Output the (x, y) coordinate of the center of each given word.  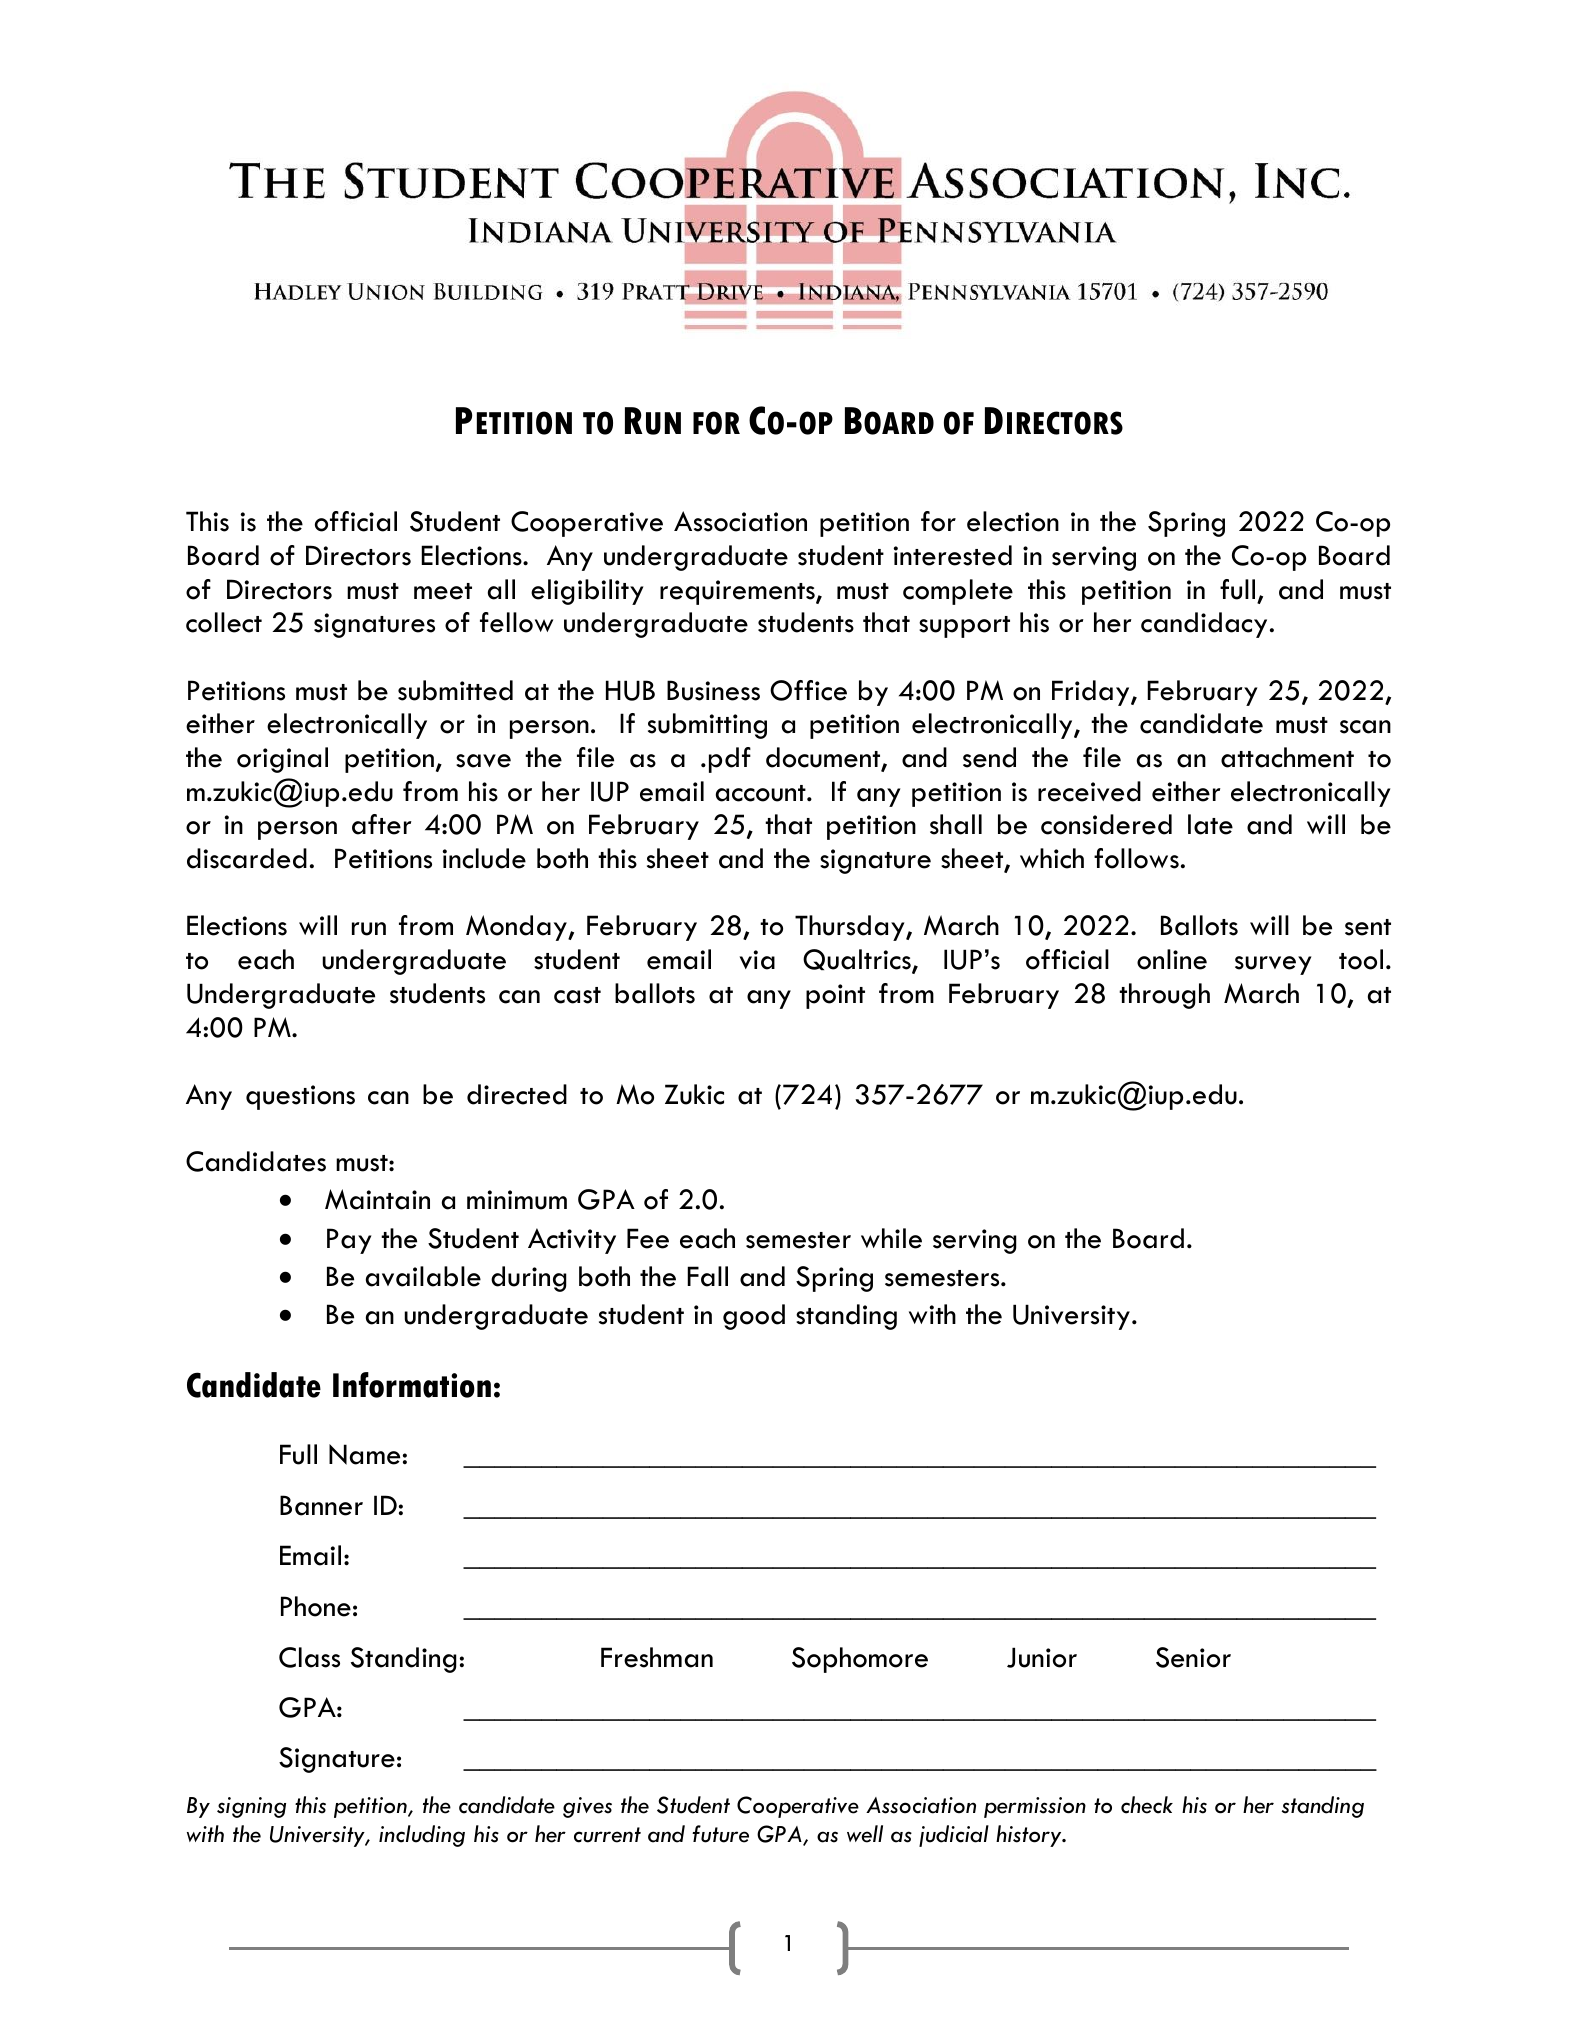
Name (364, 1454)
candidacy (1204, 625)
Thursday (851, 928)
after (382, 824)
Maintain (377, 1199)
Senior (1193, 1657)
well (865, 1834)
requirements (738, 592)
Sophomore (860, 1660)
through (1164, 996)
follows (1136, 858)
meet (443, 591)
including (422, 1836)
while (891, 1238)
